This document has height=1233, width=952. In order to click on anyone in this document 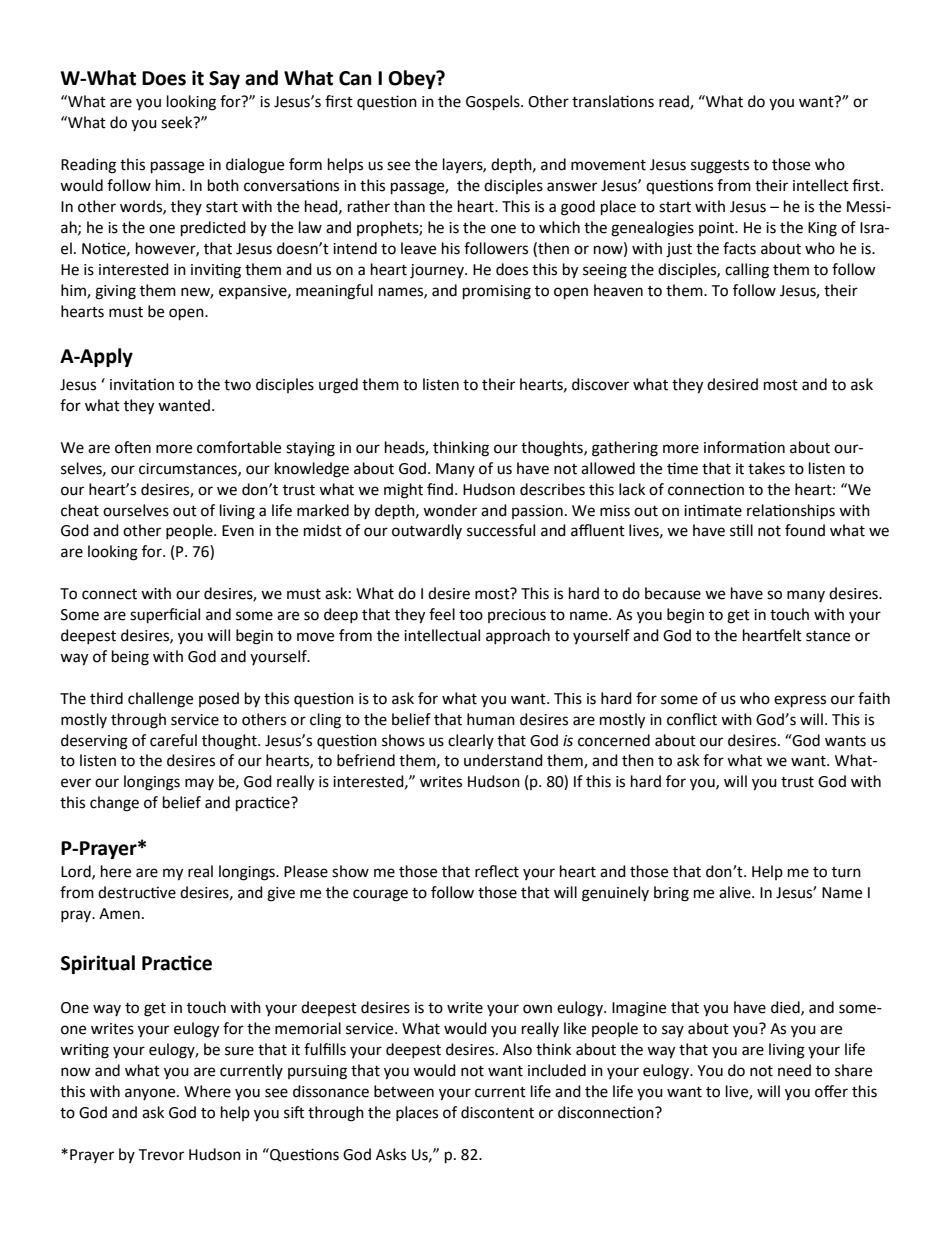, I will do `click(151, 1094)`.
